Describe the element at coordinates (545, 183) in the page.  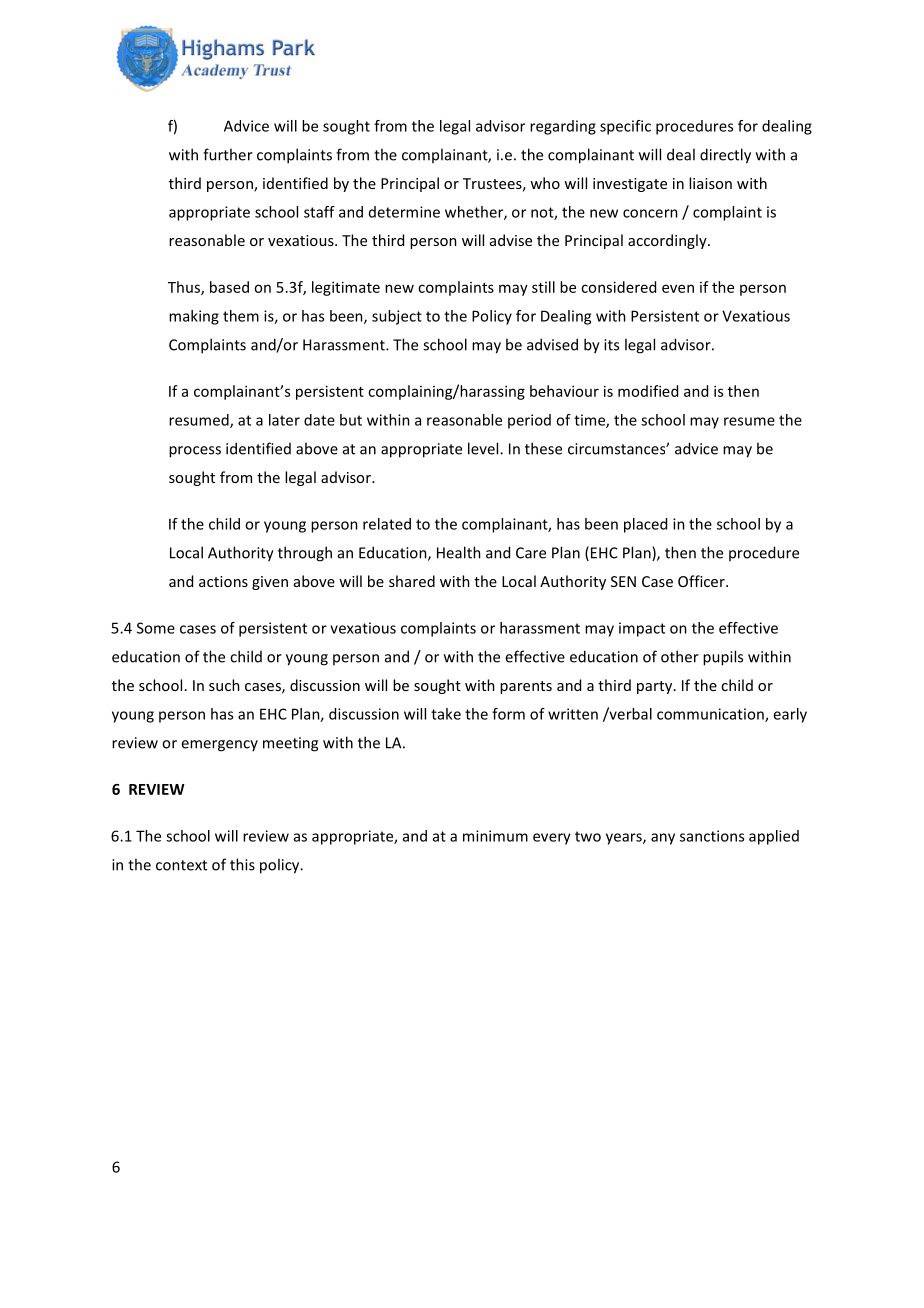
I see `who` at that location.
